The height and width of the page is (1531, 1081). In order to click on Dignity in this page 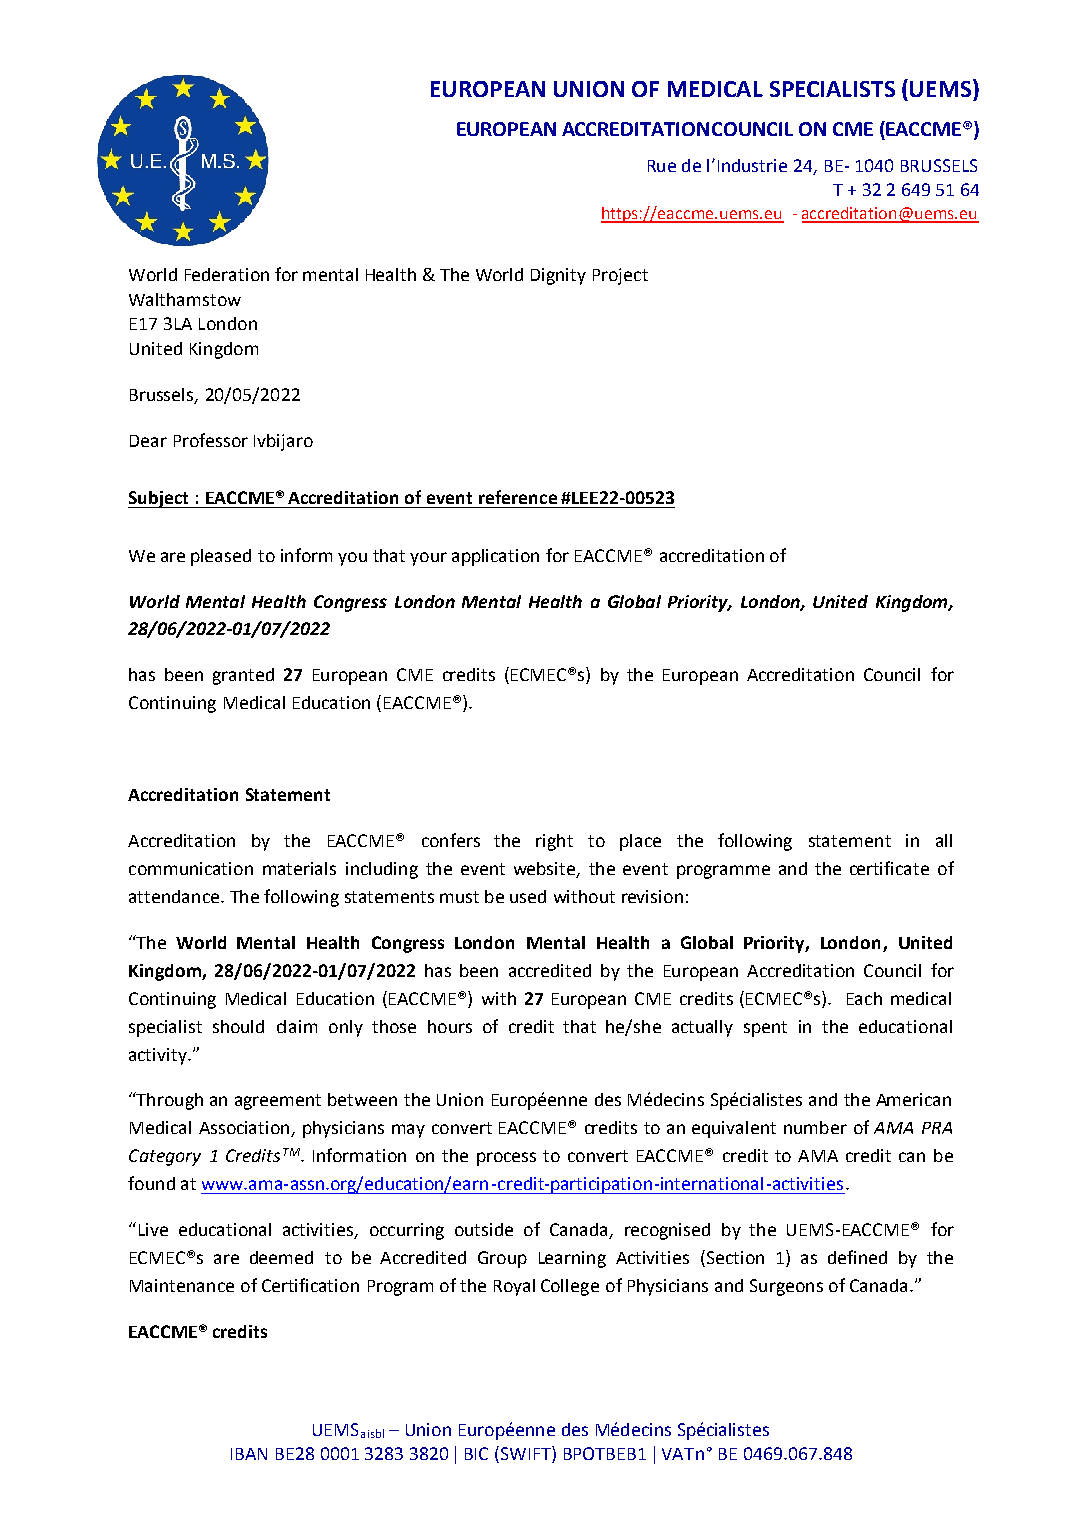, I will do `click(558, 276)`.
